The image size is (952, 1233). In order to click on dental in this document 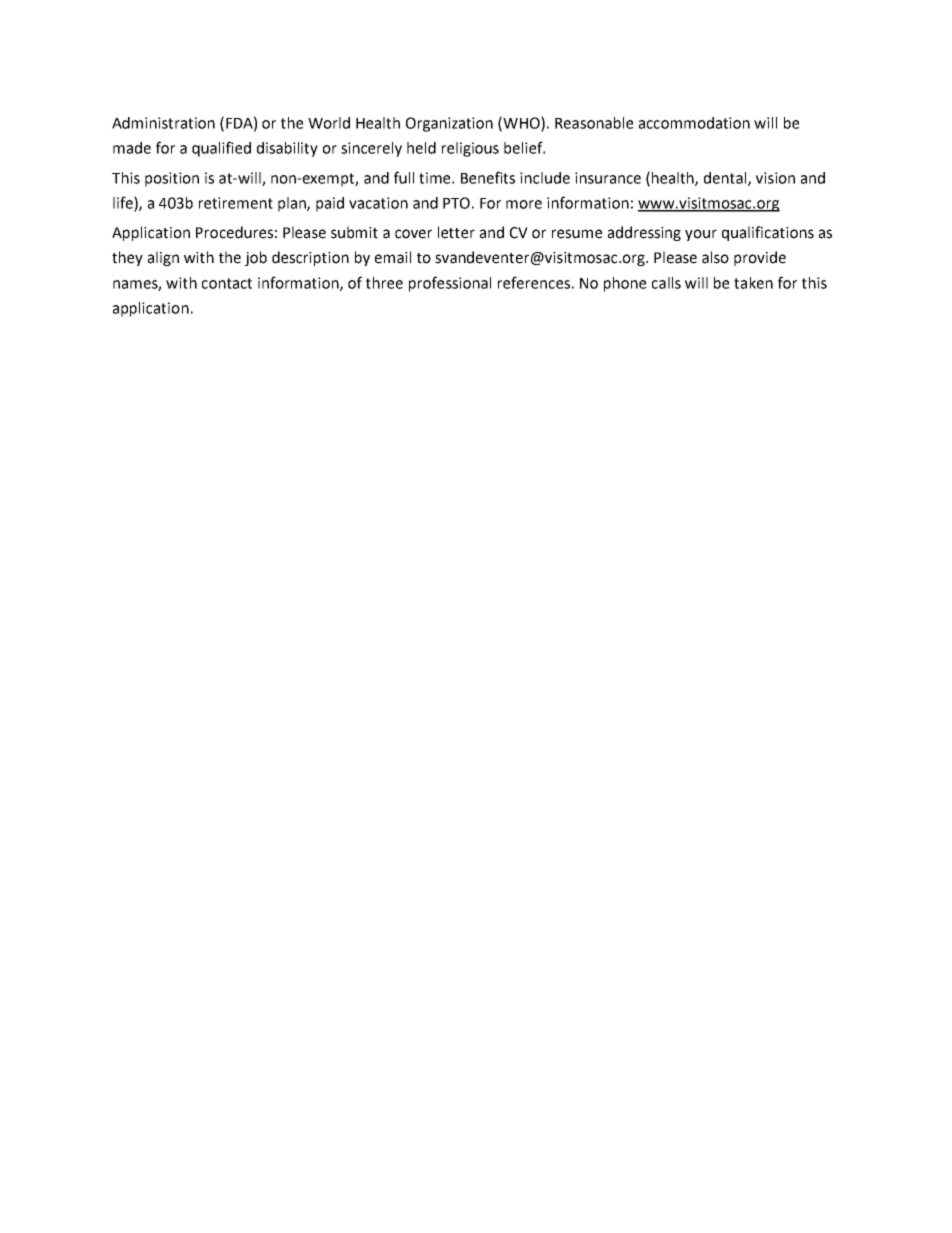, I will do `click(726, 179)`.
